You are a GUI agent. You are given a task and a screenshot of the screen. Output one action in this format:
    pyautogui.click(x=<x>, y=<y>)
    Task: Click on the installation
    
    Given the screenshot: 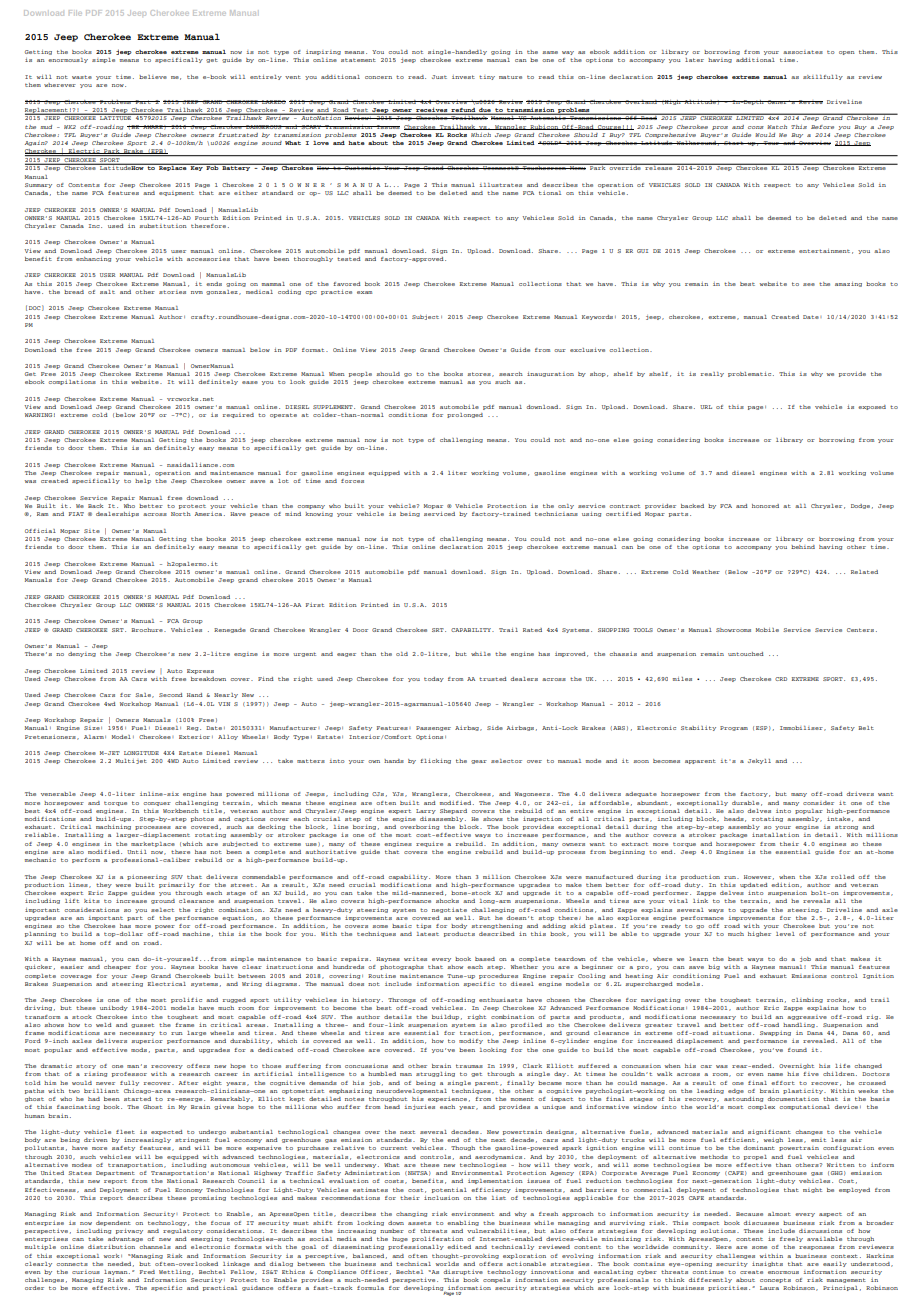 What is the action you would take?
    pyautogui.click(x=775, y=835)
